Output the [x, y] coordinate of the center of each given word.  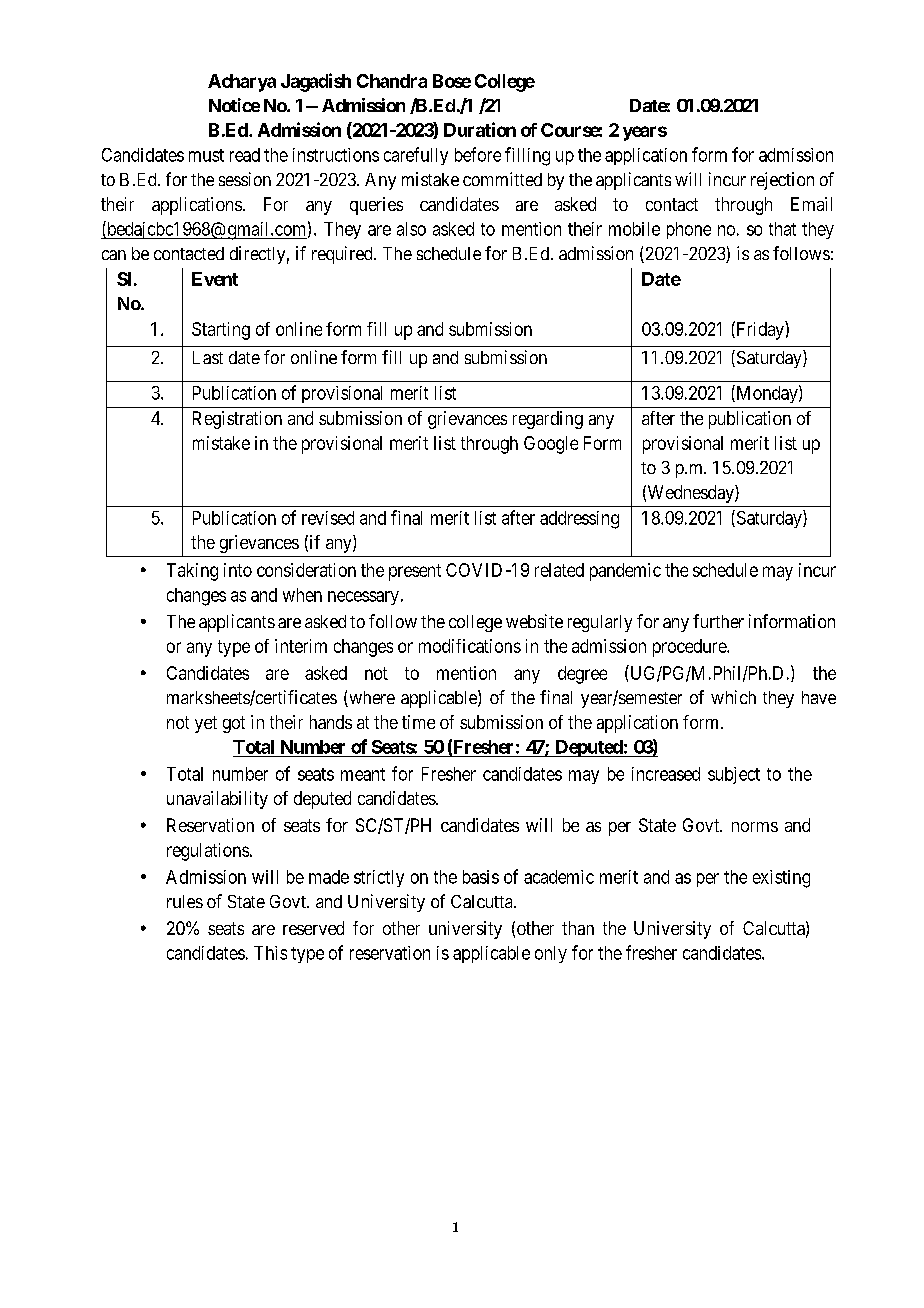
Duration [480, 129]
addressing [579, 520]
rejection [782, 181]
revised [328, 518]
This [270, 953]
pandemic [625, 572]
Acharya [242, 83]
